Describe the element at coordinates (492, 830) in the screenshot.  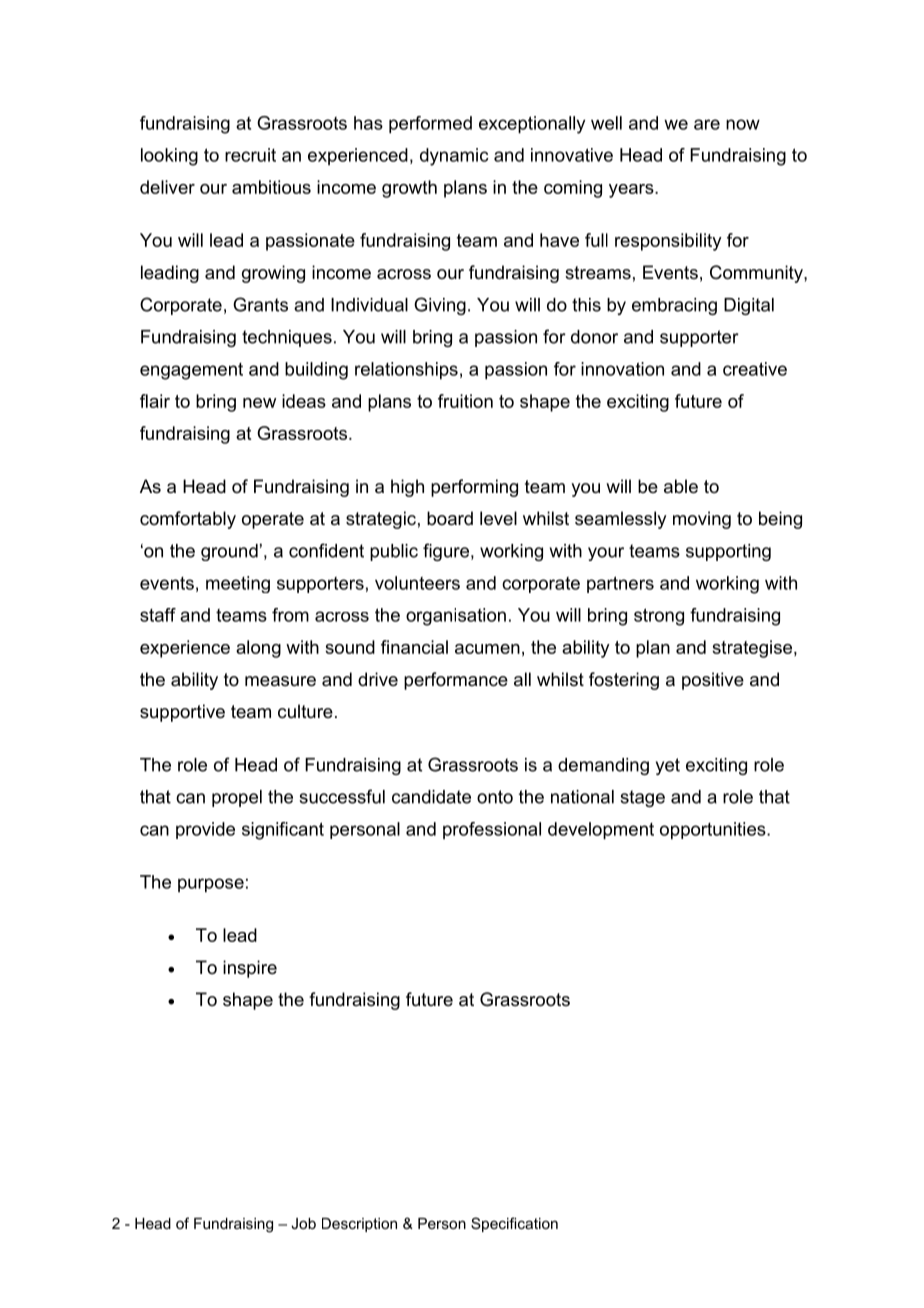
I see `professional` at that location.
